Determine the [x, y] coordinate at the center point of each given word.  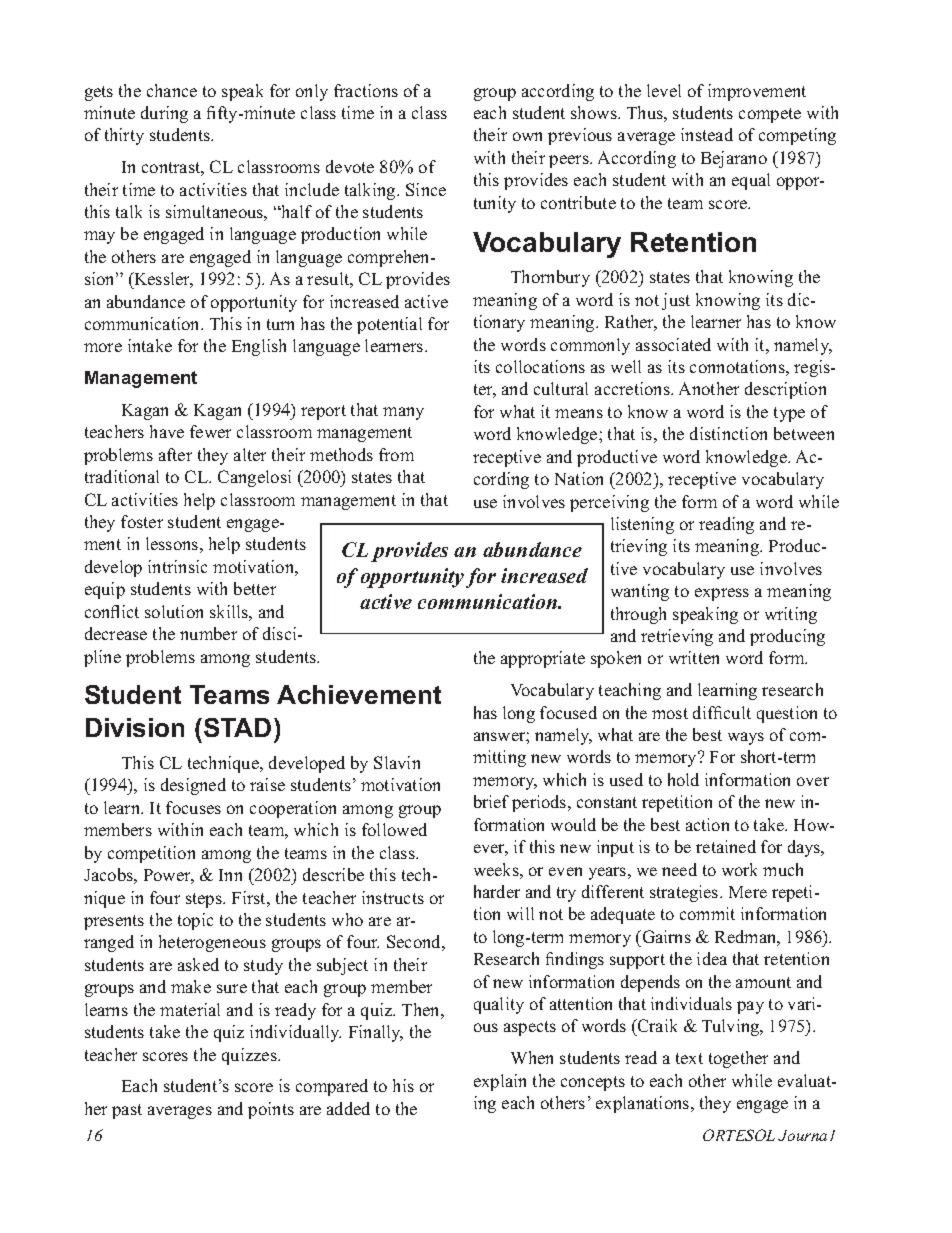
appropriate [543, 659]
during [164, 114]
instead [707, 134]
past [127, 1111]
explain [500, 1082]
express [722, 594]
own [527, 136]
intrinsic [177, 566]
